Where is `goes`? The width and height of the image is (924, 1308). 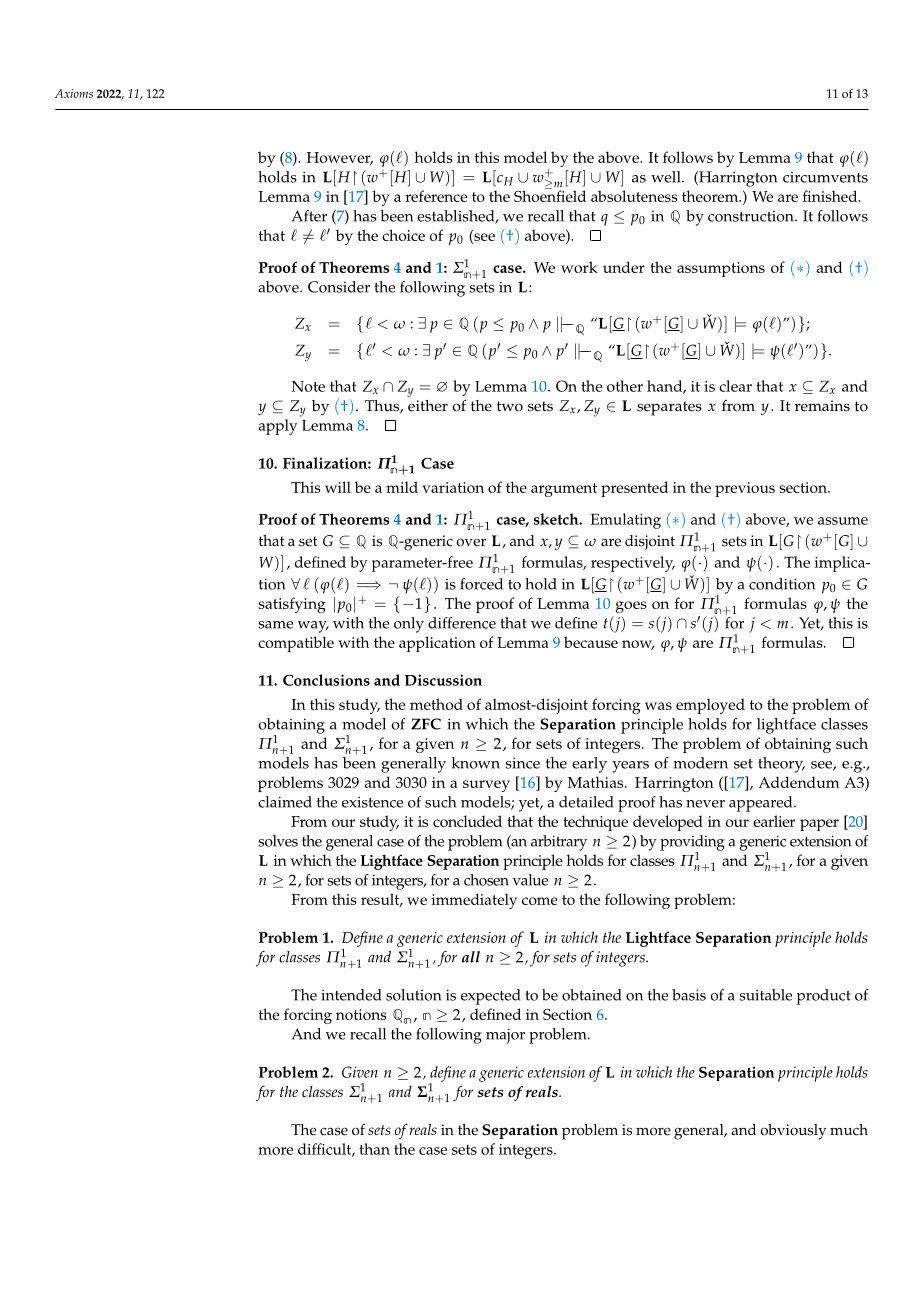
goes is located at coordinates (631, 607).
